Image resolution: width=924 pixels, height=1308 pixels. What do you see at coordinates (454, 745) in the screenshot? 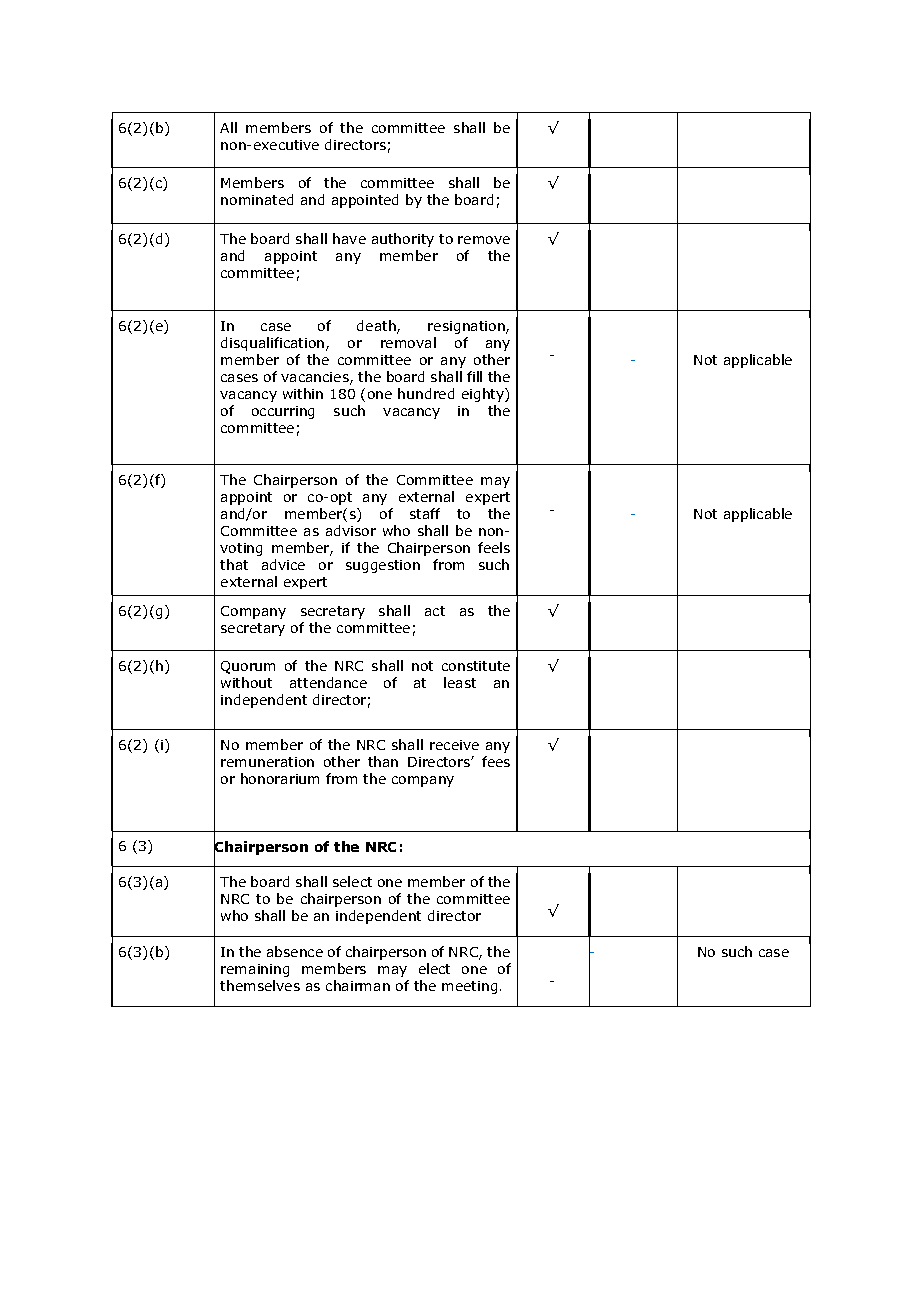
I see `receive` at bounding box center [454, 745].
